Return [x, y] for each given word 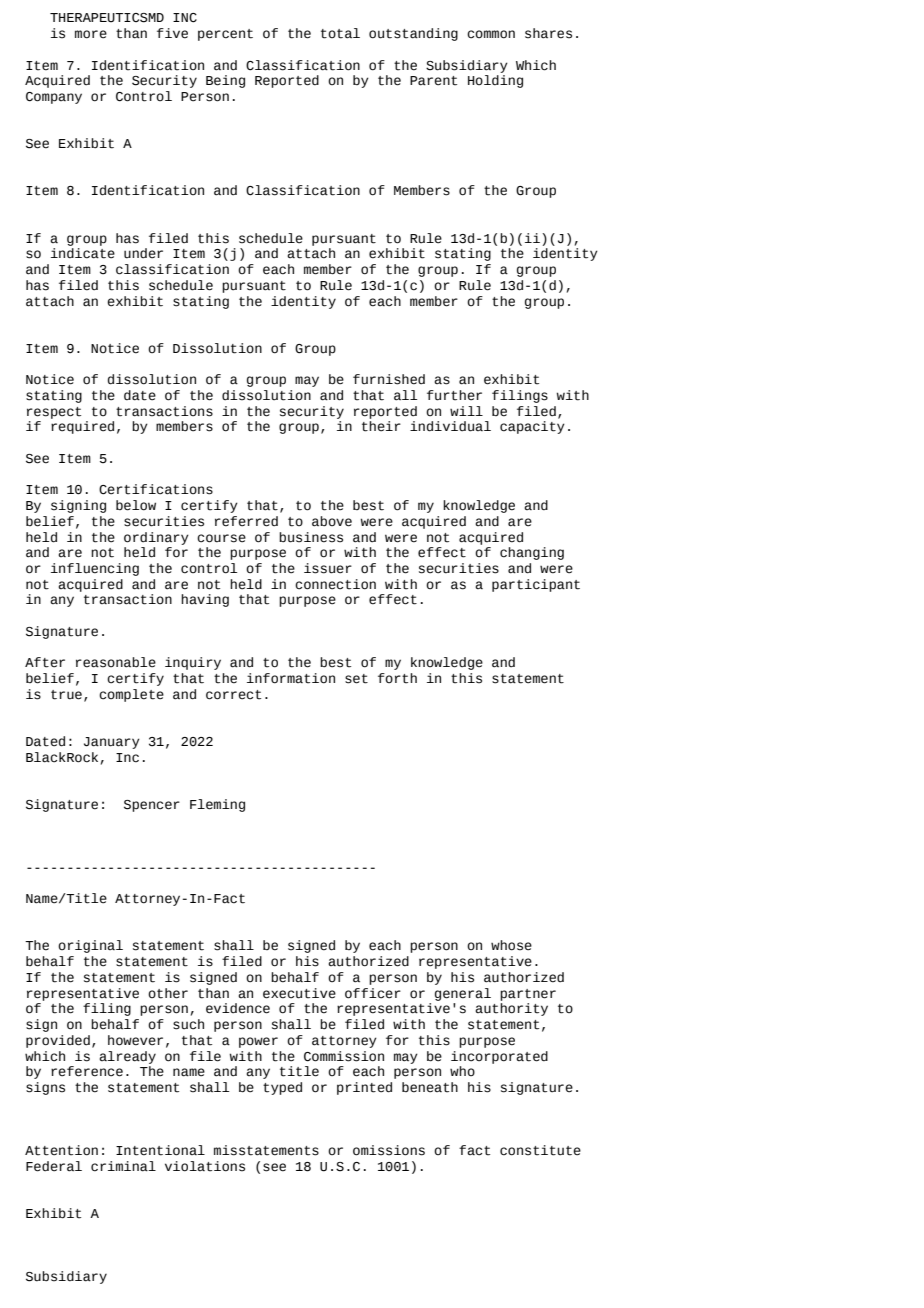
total [340, 33]
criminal [123, 1166]
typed [282, 1088]
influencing [95, 569]
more [91, 34]
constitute [540, 1150]
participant [536, 585]
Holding [495, 81]
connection [335, 584]
